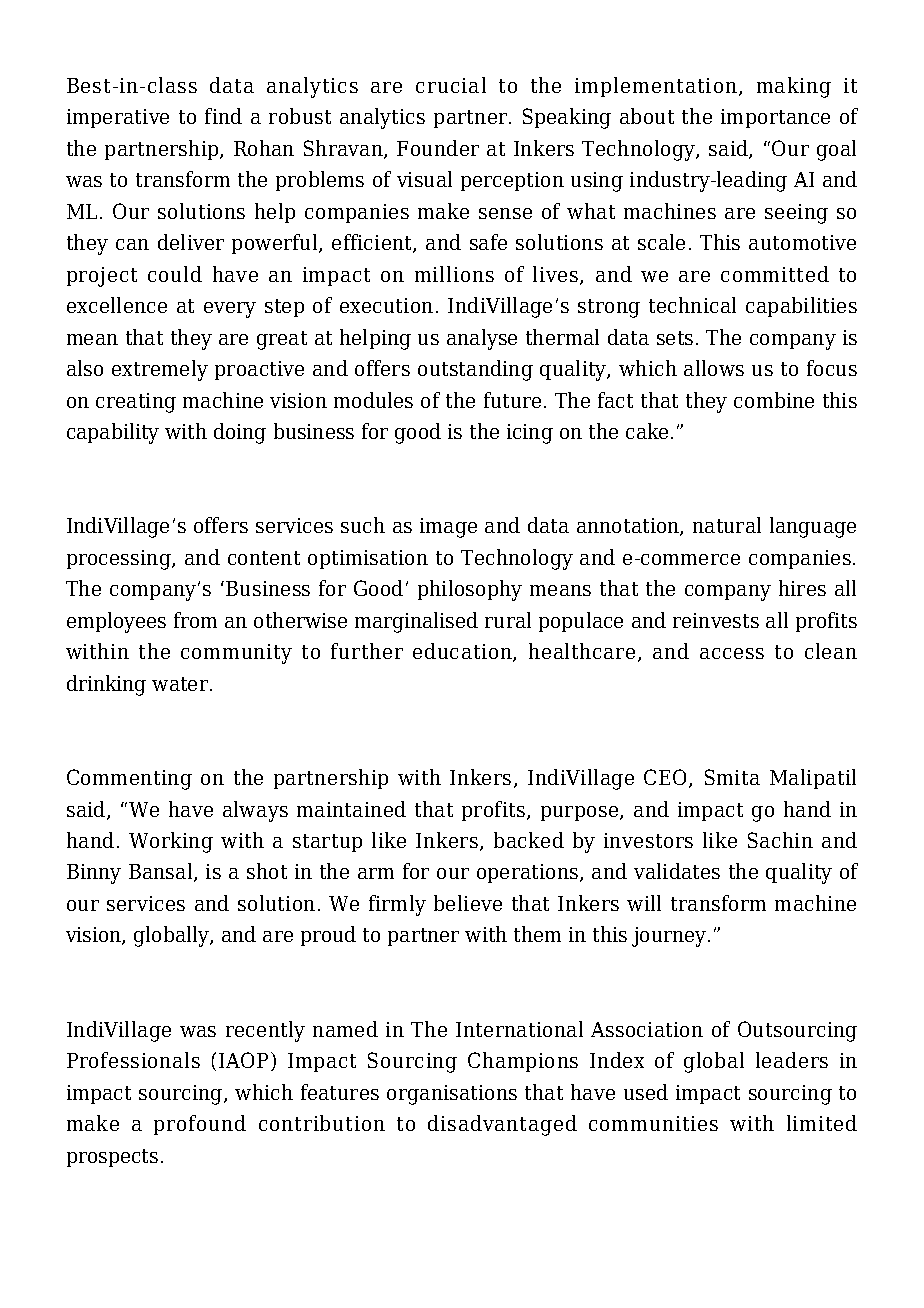 This screenshot has width=924, height=1308. Describe the element at coordinates (502, 1125) in the screenshot. I see `disadvantaged` at that location.
